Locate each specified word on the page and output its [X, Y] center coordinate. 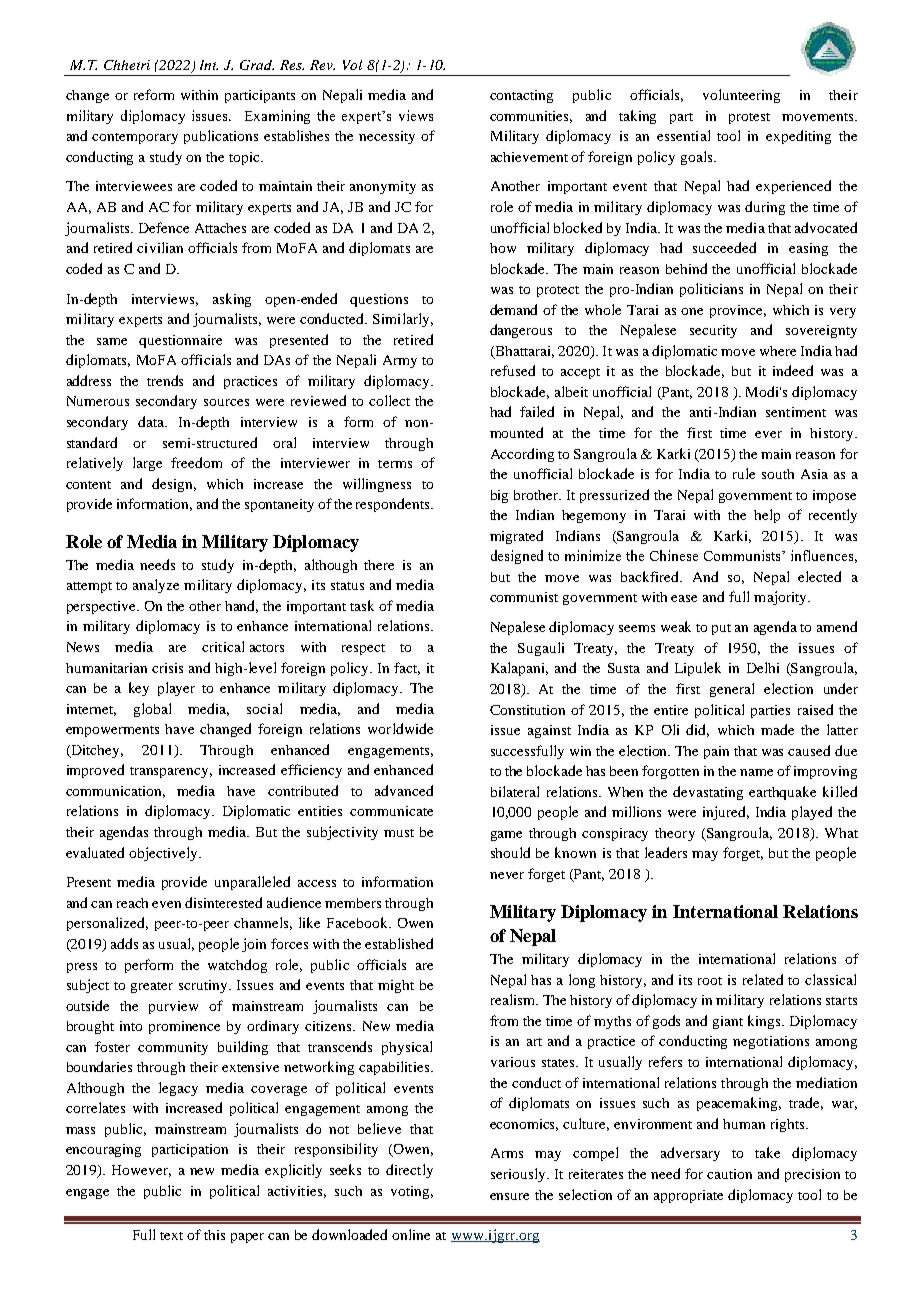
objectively [164, 854]
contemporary [135, 138]
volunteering [741, 96]
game [506, 836]
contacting [521, 96]
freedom [196, 462]
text [171, 1236]
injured [726, 813]
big [499, 496]
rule [744, 473]
